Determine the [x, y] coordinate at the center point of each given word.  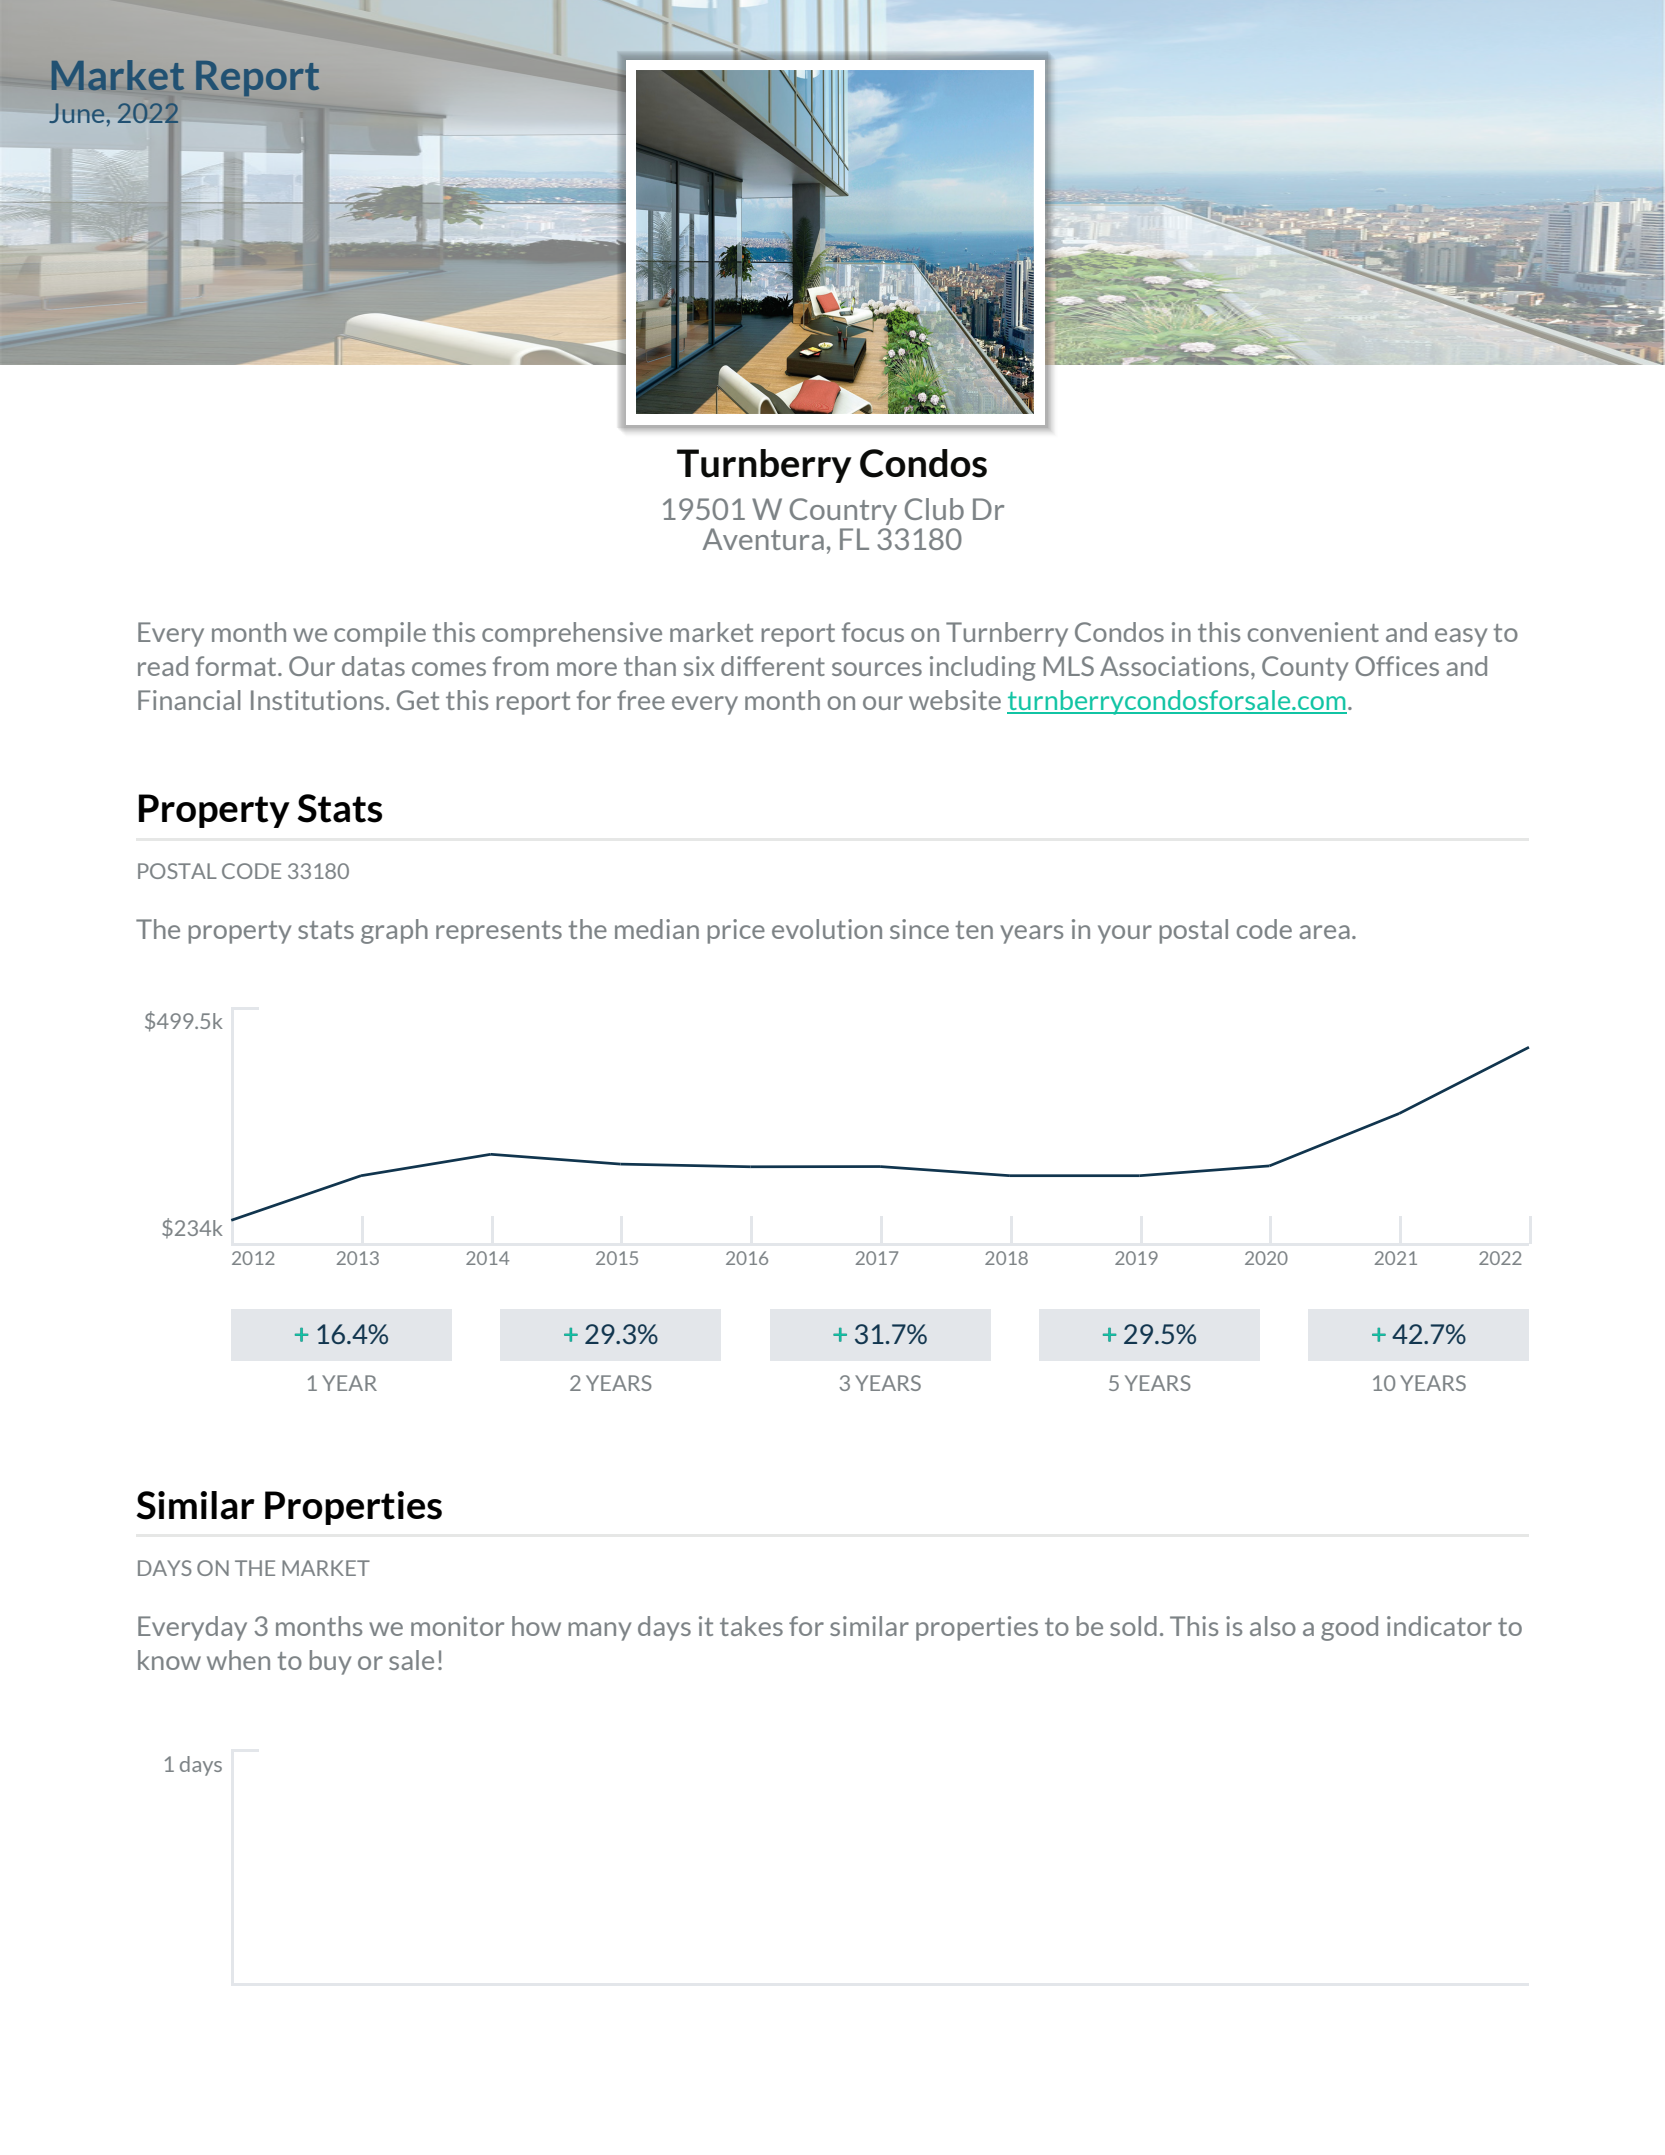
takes [751, 1626]
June [77, 113]
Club [934, 509]
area [1324, 932]
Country [843, 511]
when [238, 1660]
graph [394, 931]
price [736, 931]
